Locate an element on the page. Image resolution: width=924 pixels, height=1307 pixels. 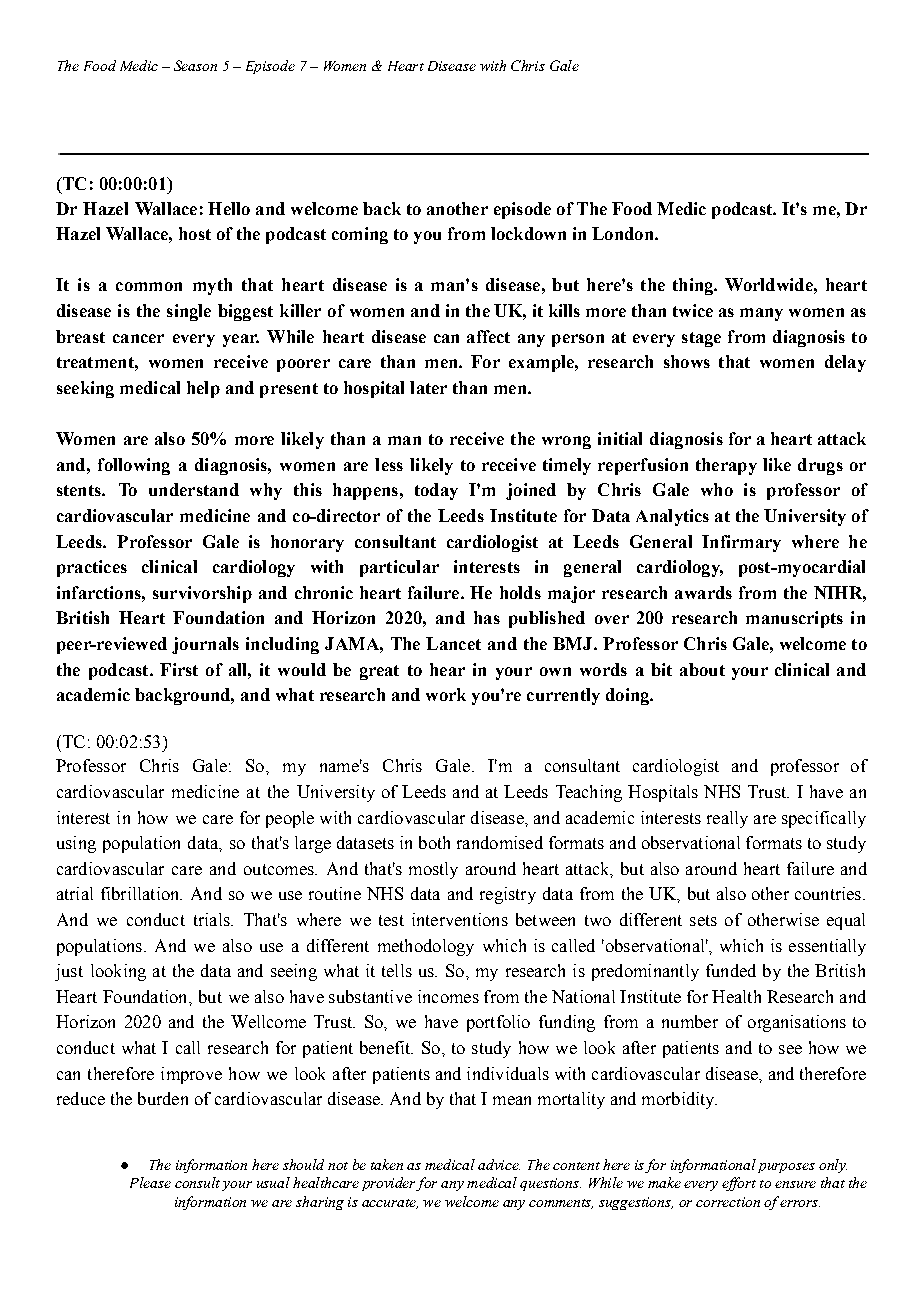
affect is located at coordinates (488, 336).
